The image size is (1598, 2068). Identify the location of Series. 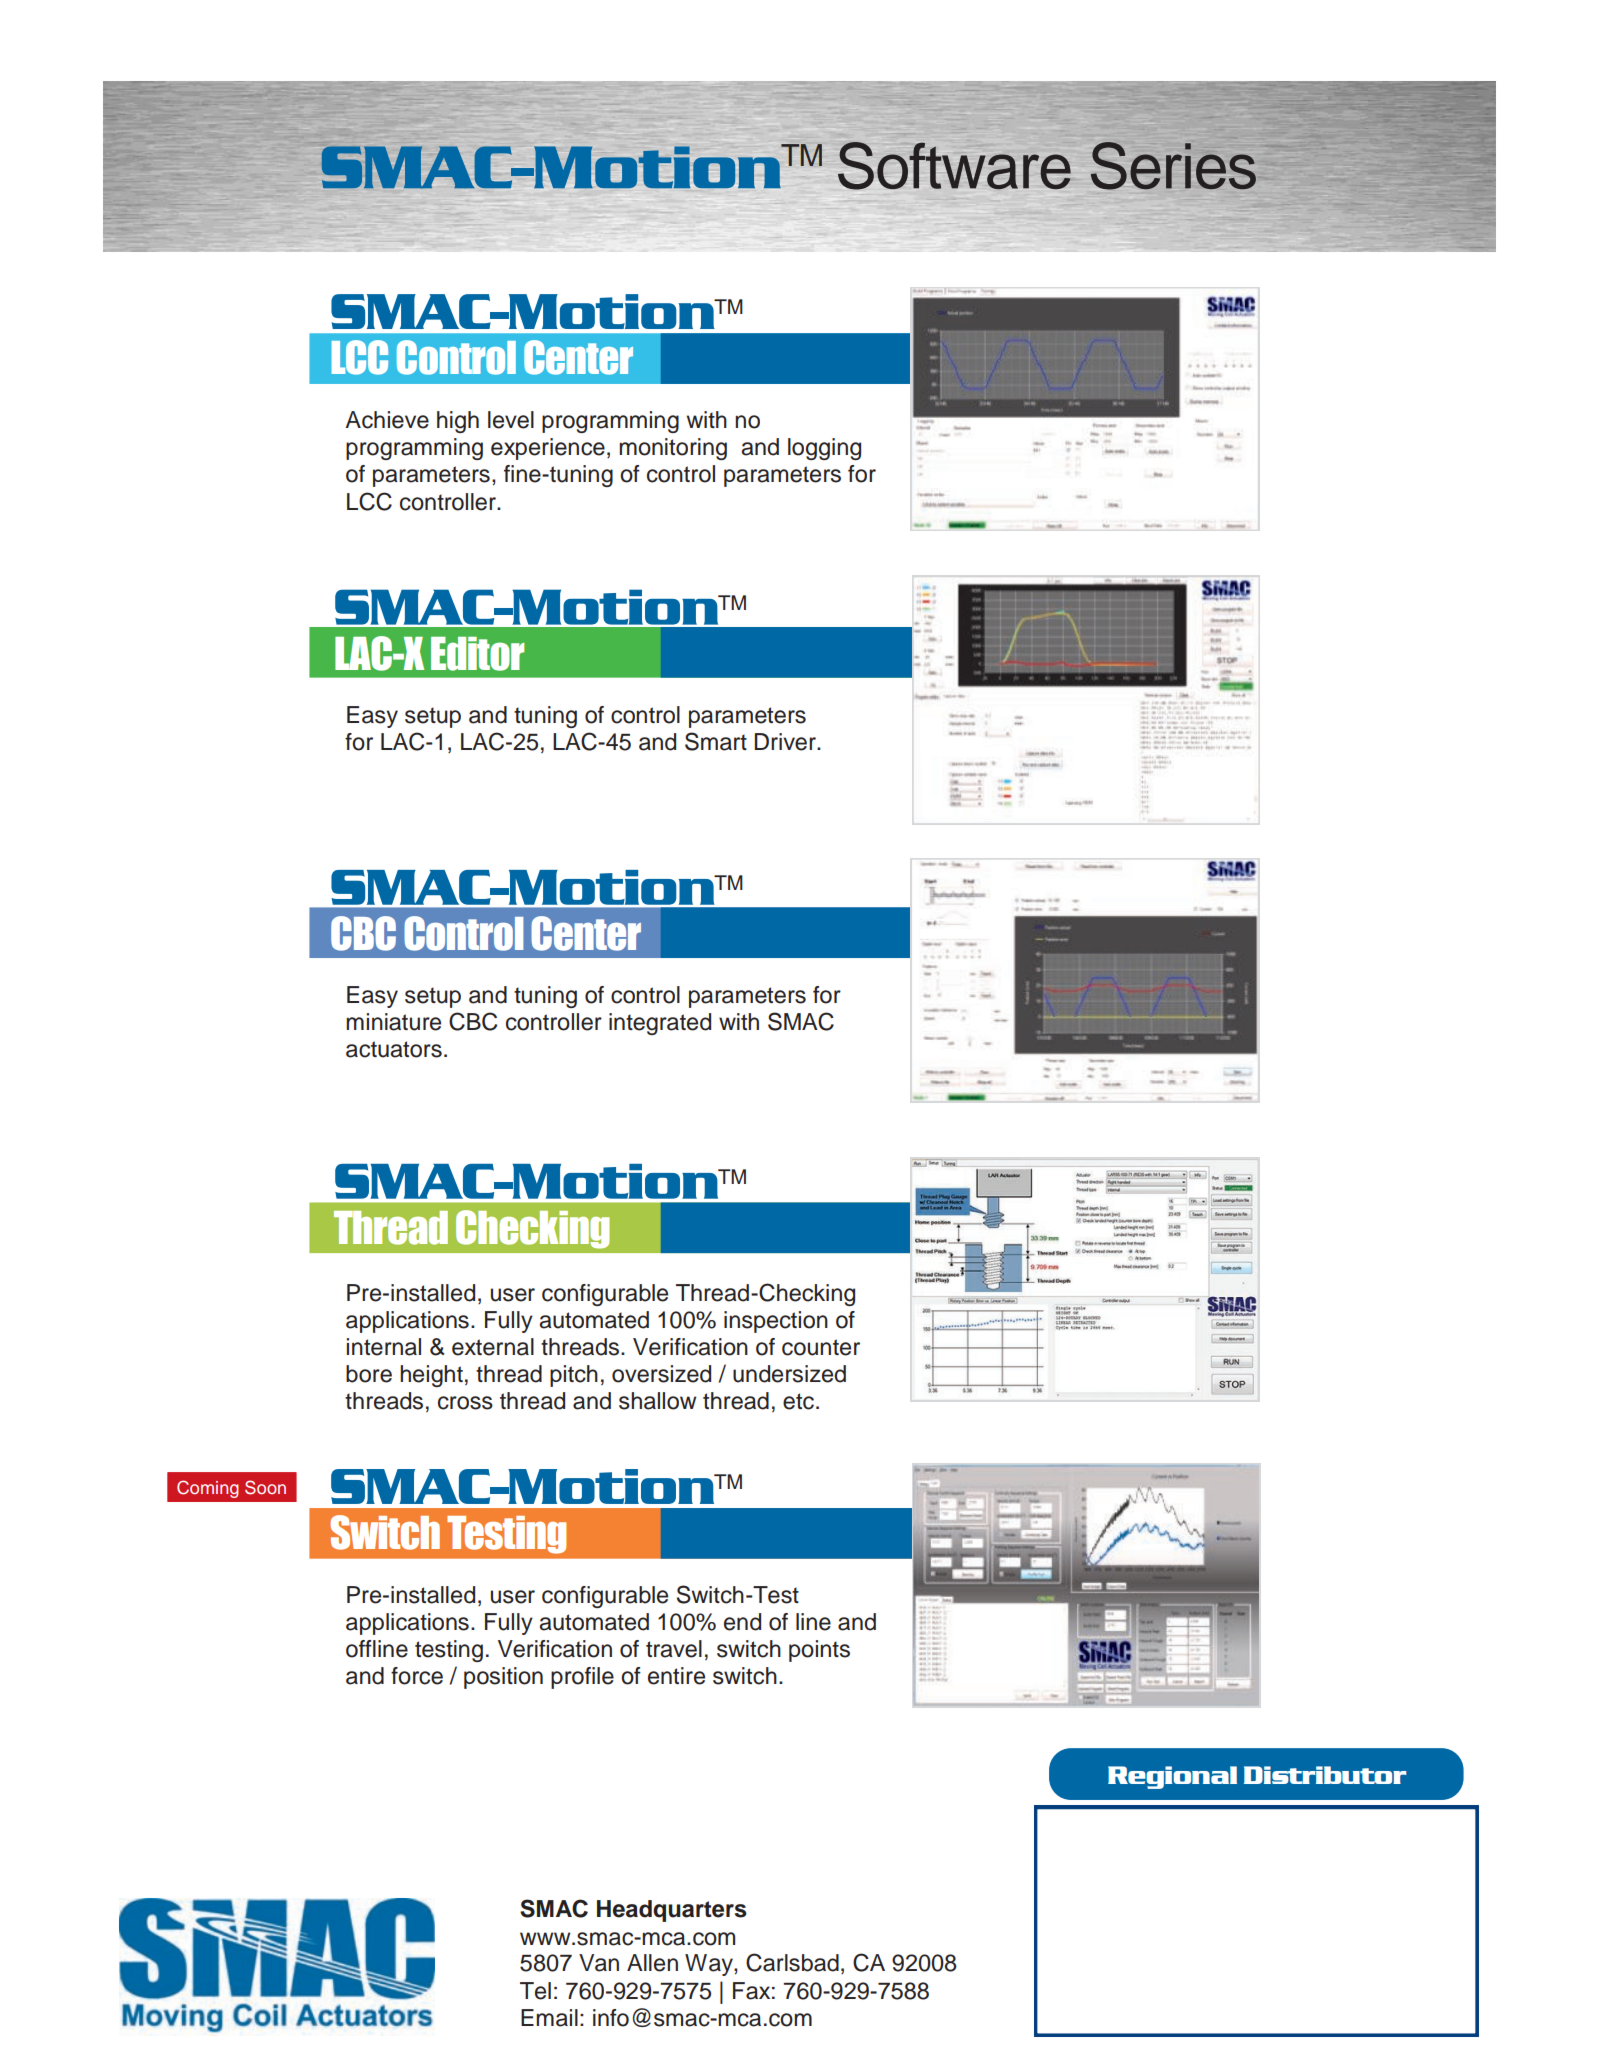
(1173, 166).
